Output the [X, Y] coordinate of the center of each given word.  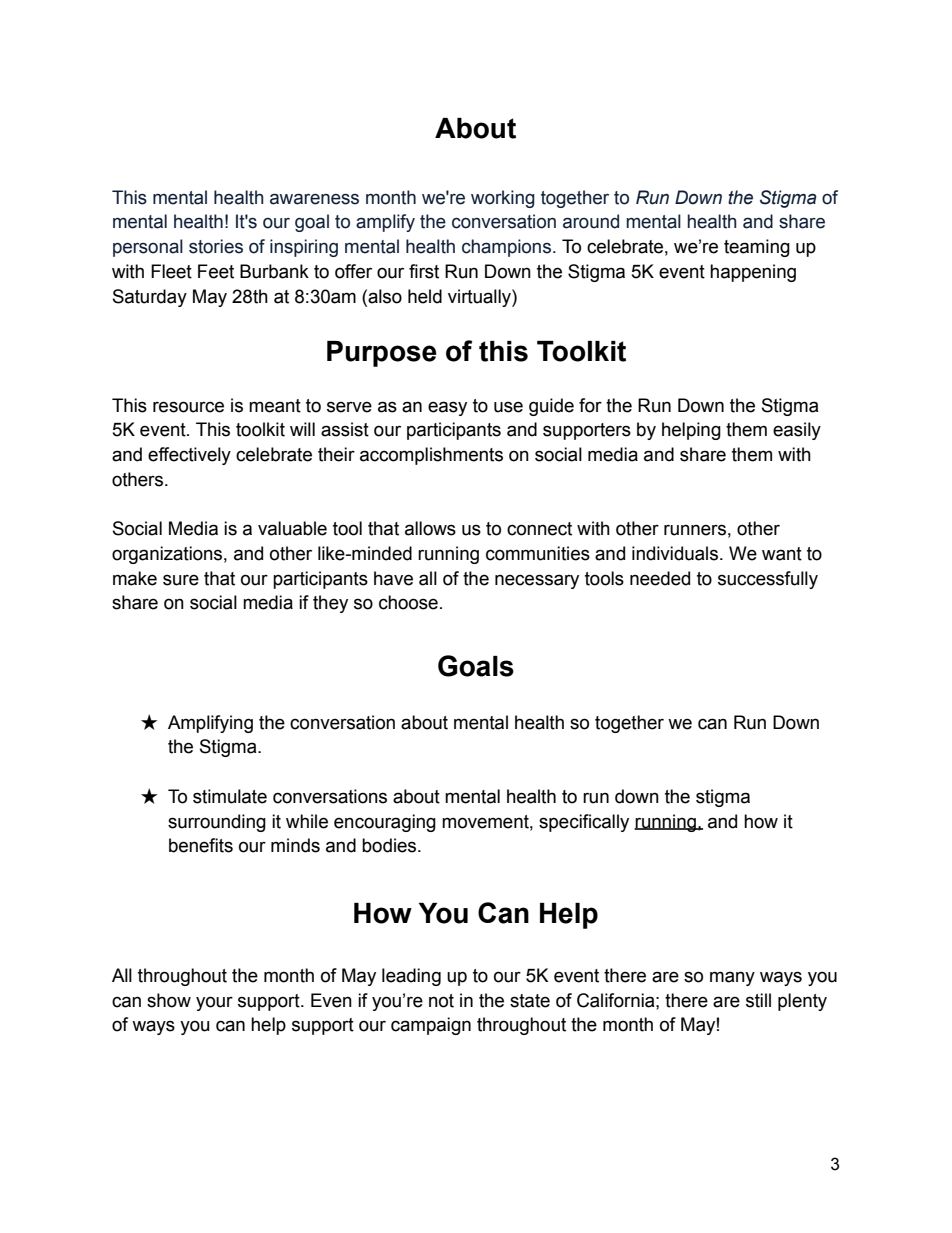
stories [216, 246]
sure [181, 580]
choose [408, 602]
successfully [768, 580]
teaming [757, 248]
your [214, 1003]
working [503, 199]
